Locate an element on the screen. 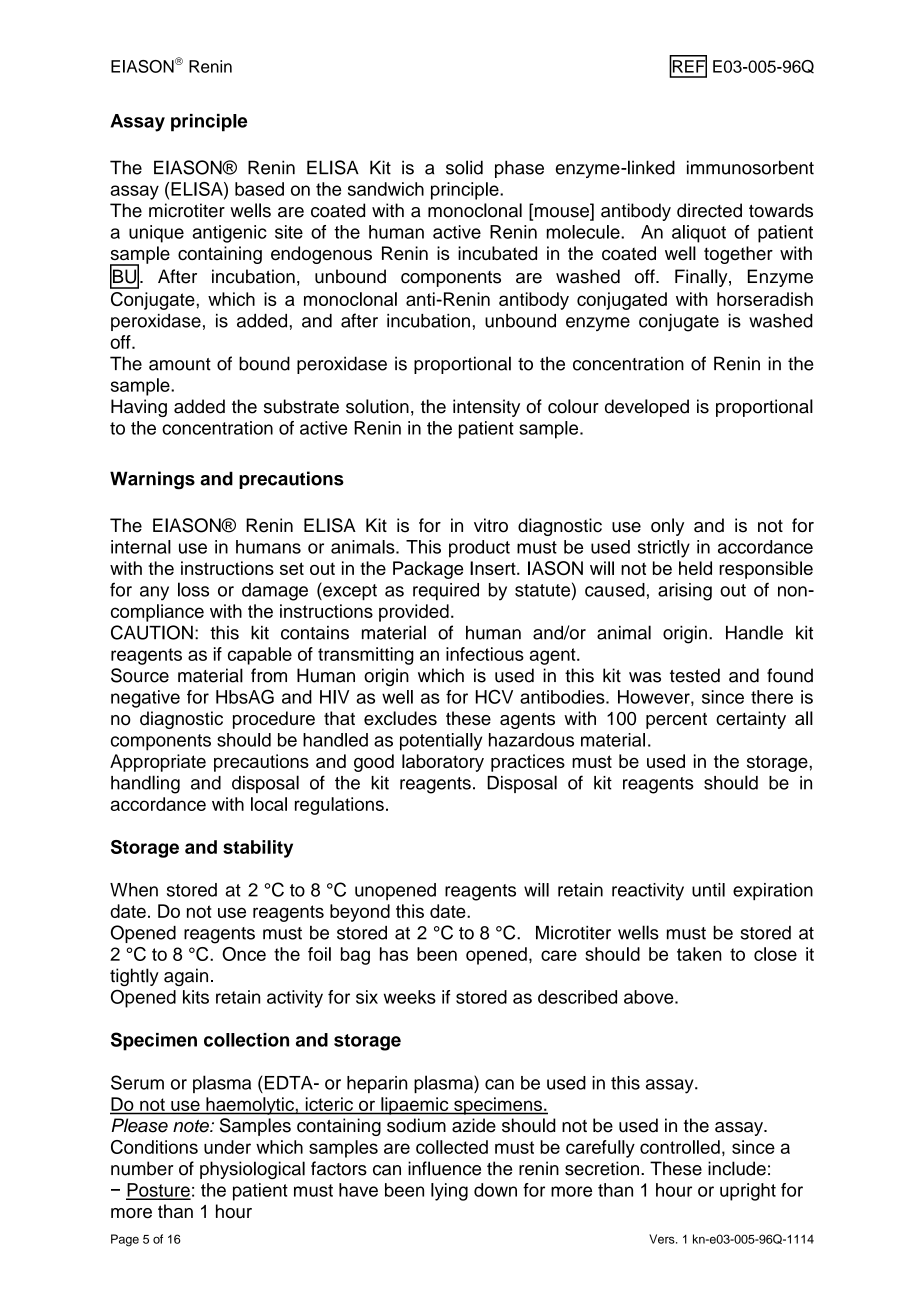 This screenshot has width=924, height=1308. product is located at coordinates (479, 549).
